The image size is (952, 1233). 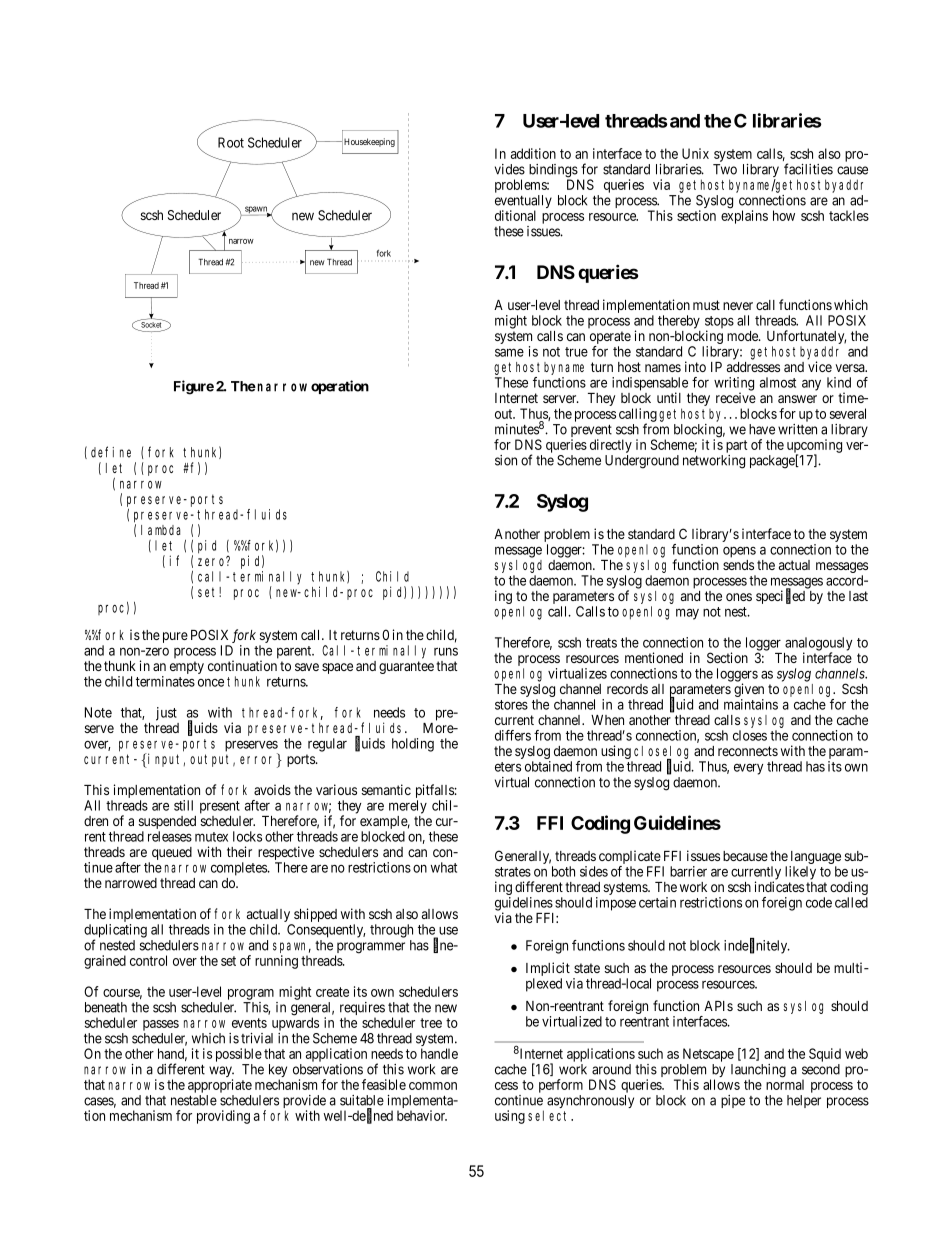 I want to click on common, so click(x=433, y=1086).
